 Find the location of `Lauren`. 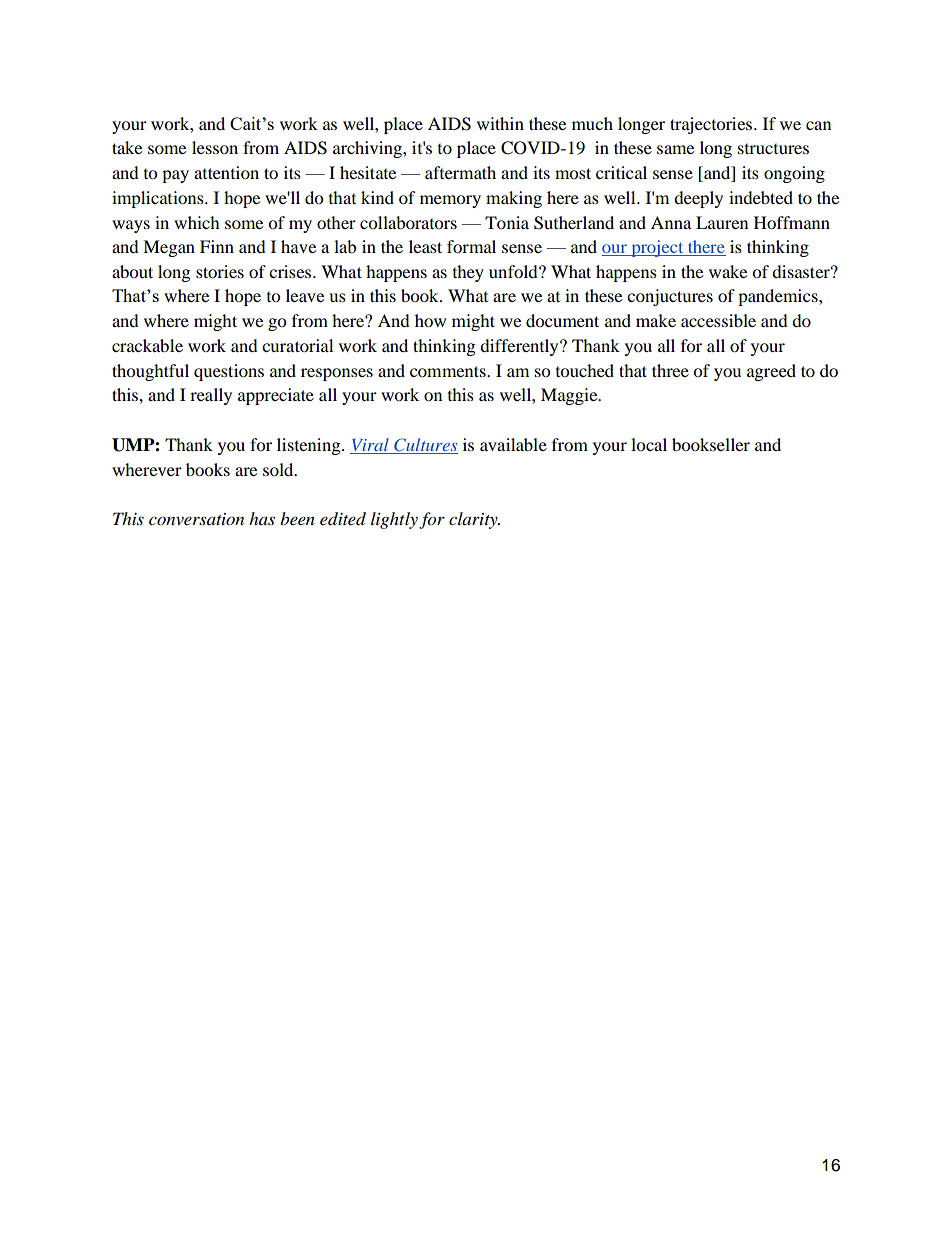

Lauren is located at coordinates (722, 222).
